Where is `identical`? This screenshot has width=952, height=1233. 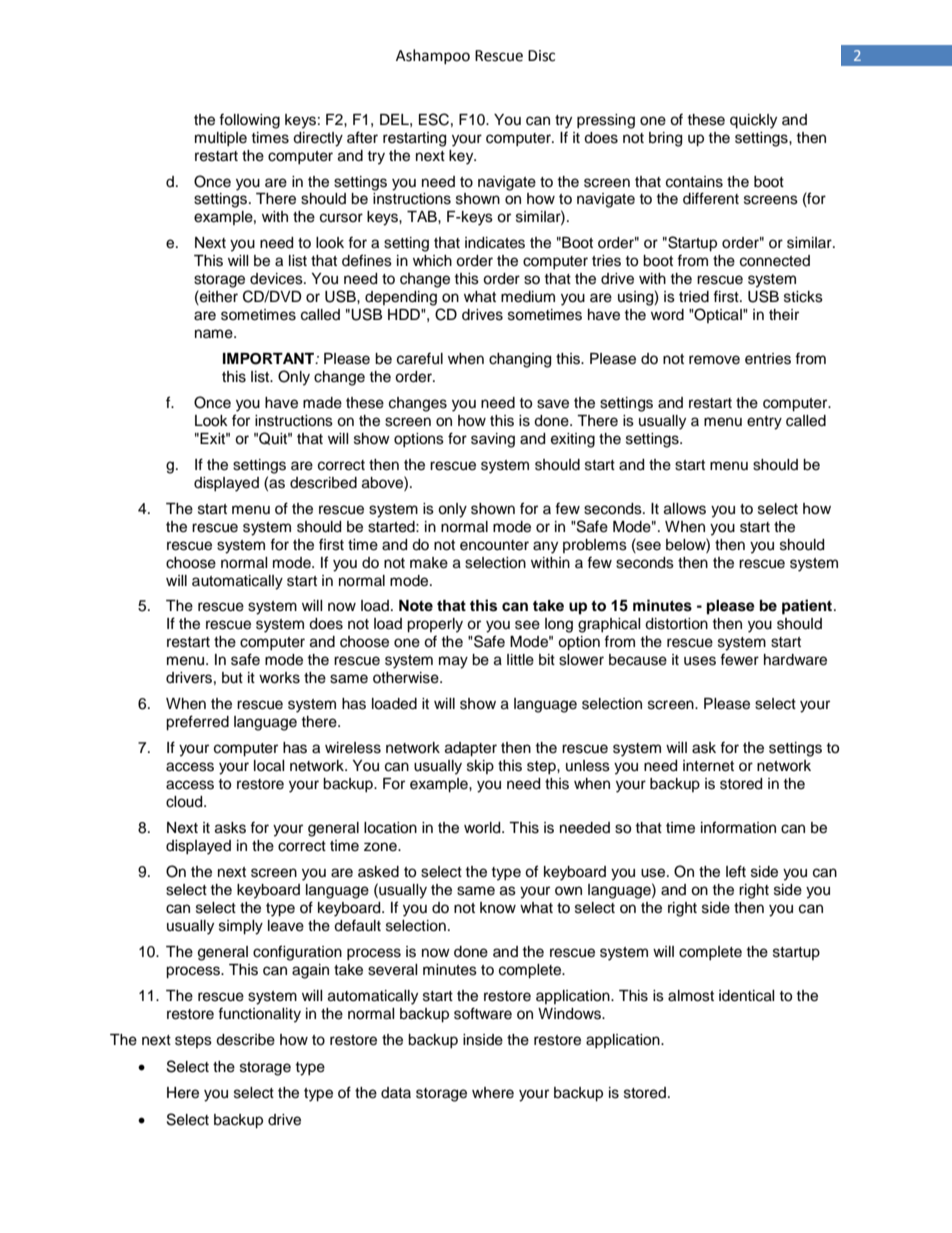
identical is located at coordinates (747, 996).
